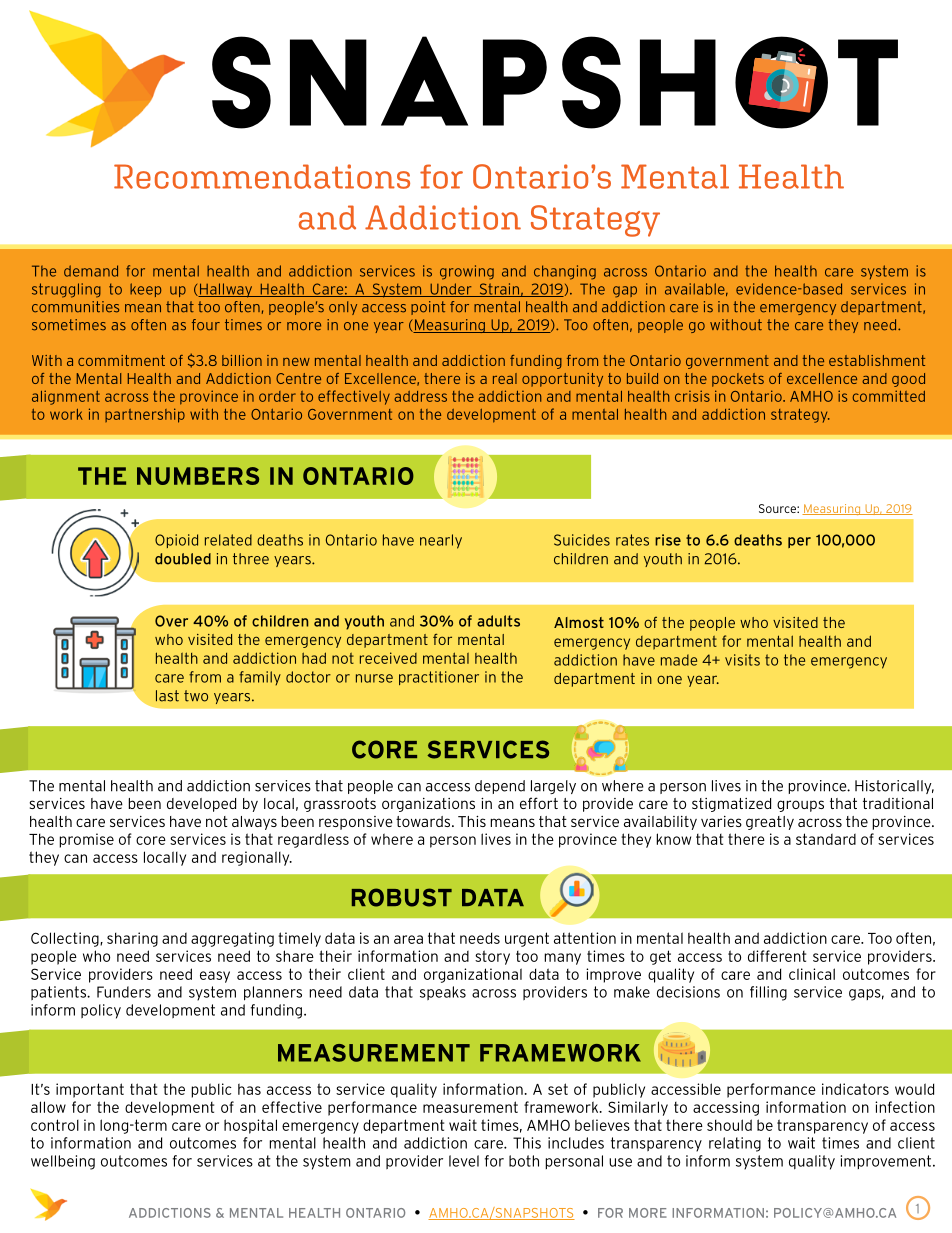  Describe the element at coordinates (565, 272) in the screenshot. I see `changing` at that location.
